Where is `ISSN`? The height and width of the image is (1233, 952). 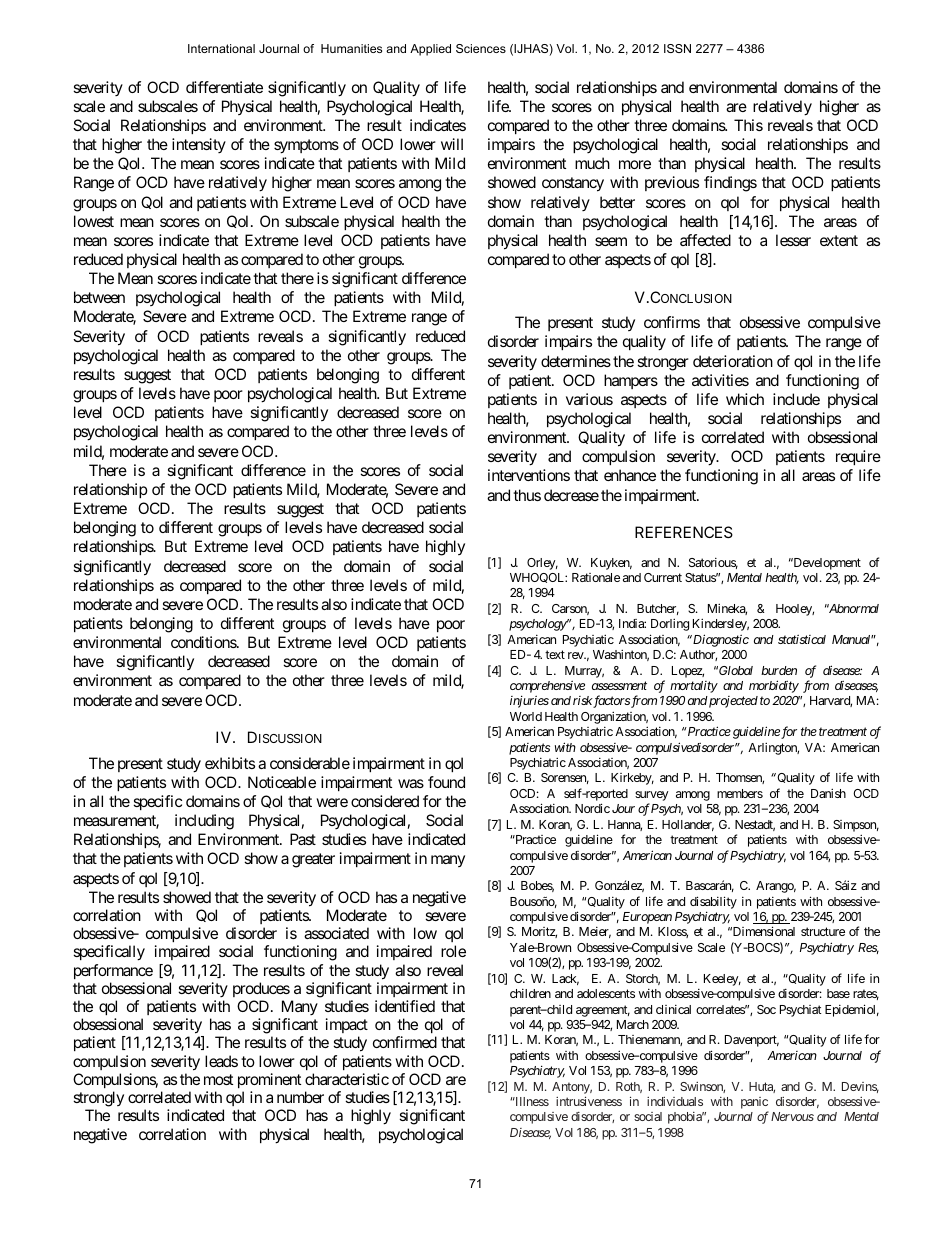 ISSN is located at coordinates (677, 48).
